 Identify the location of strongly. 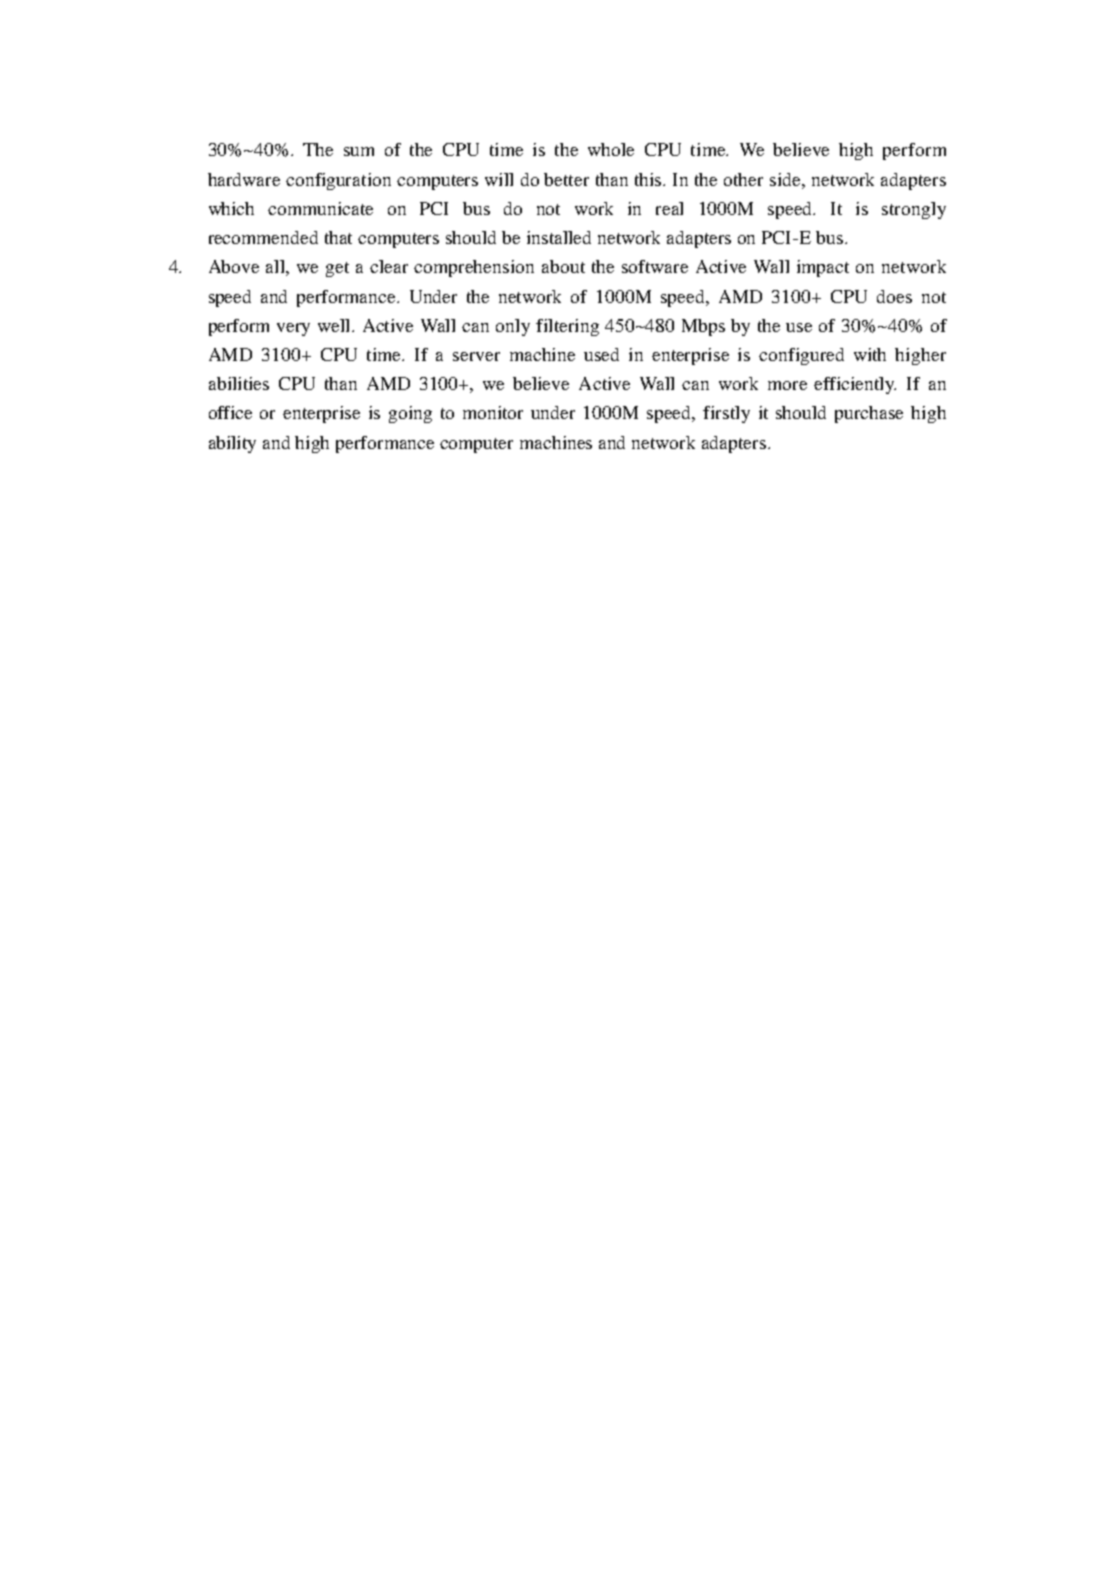
(914, 210).
